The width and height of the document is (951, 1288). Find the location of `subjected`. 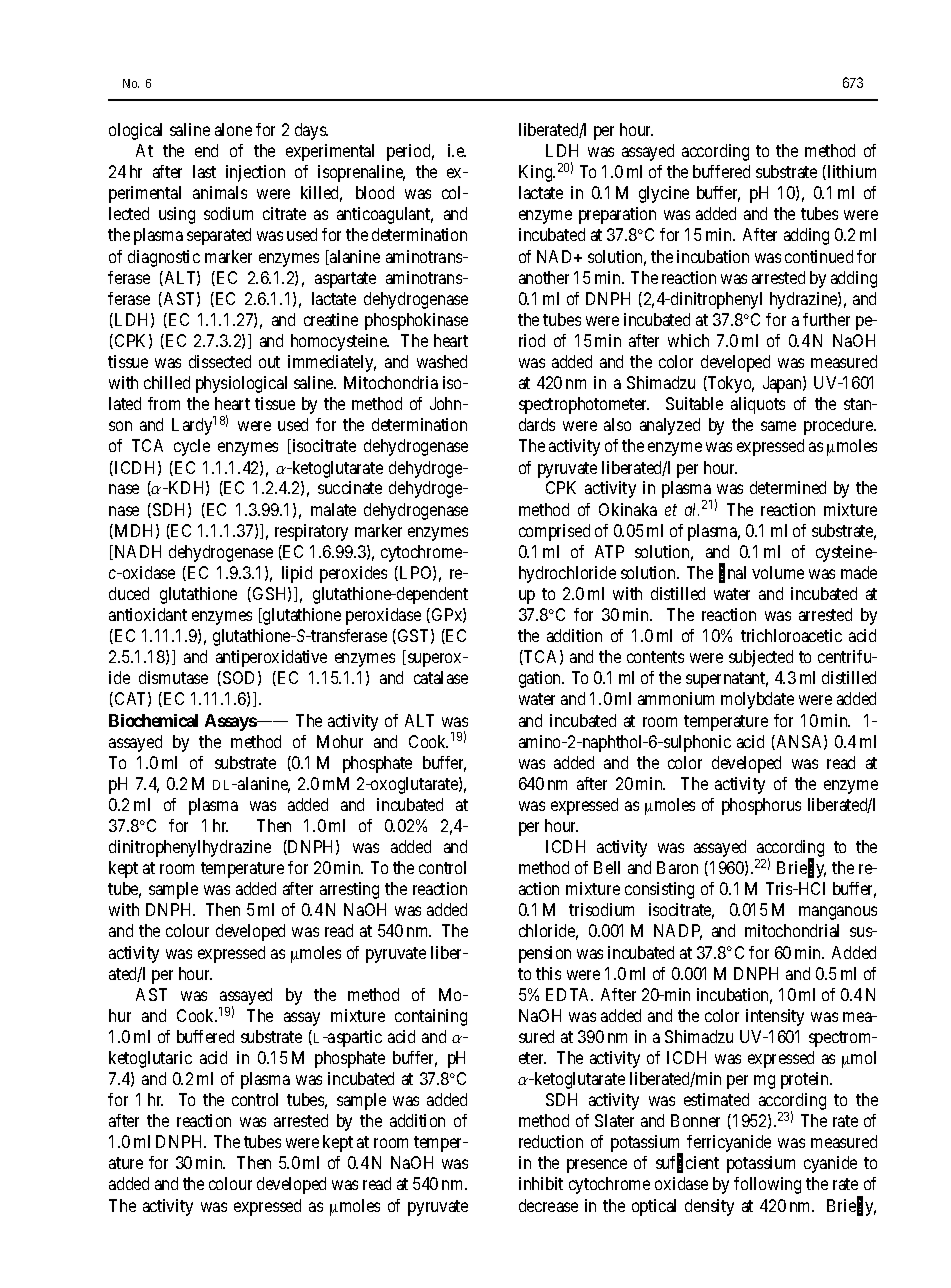

subjected is located at coordinates (761, 658).
